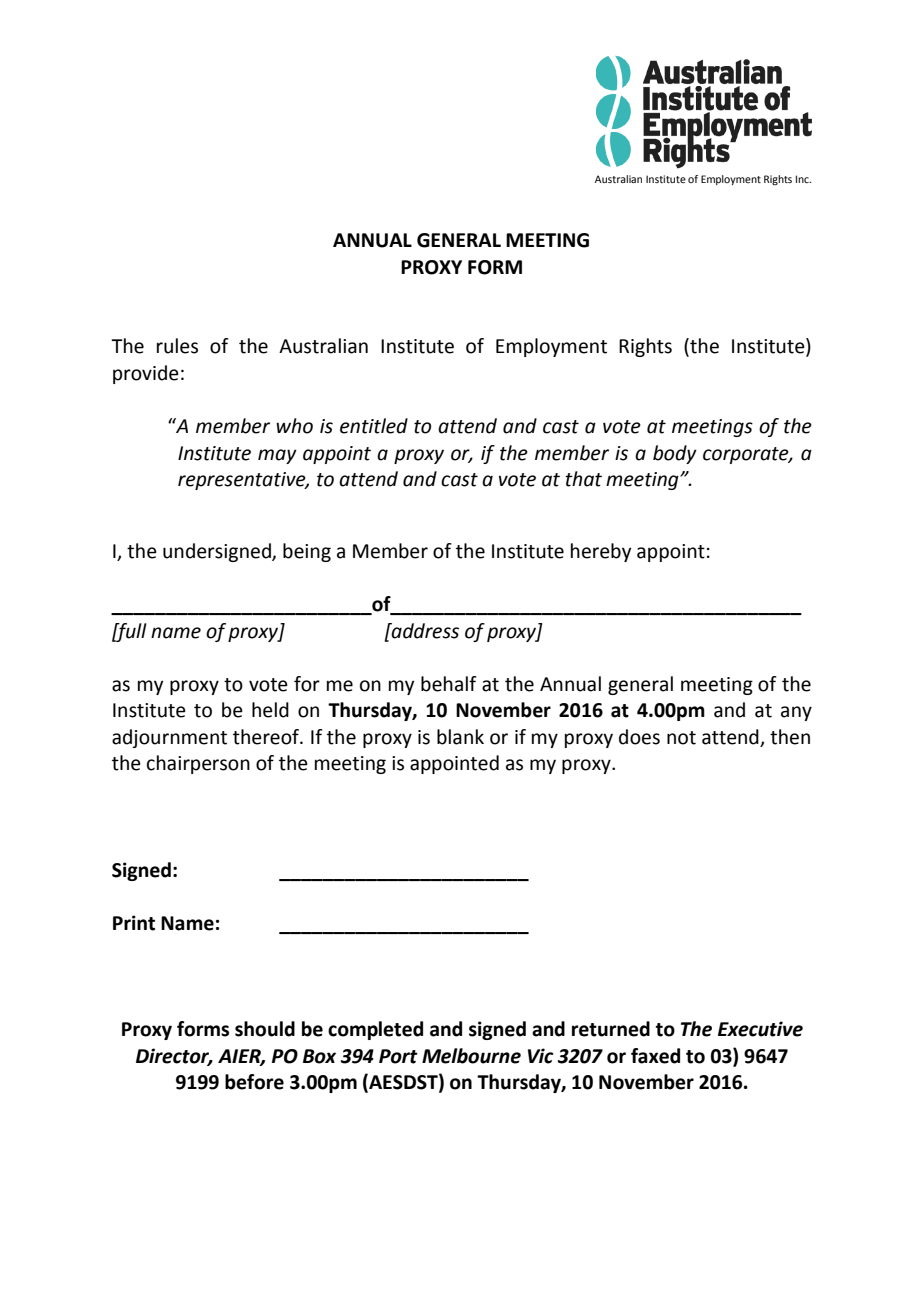 The image size is (924, 1308). I want to click on Executive, so click(760, 1029).
